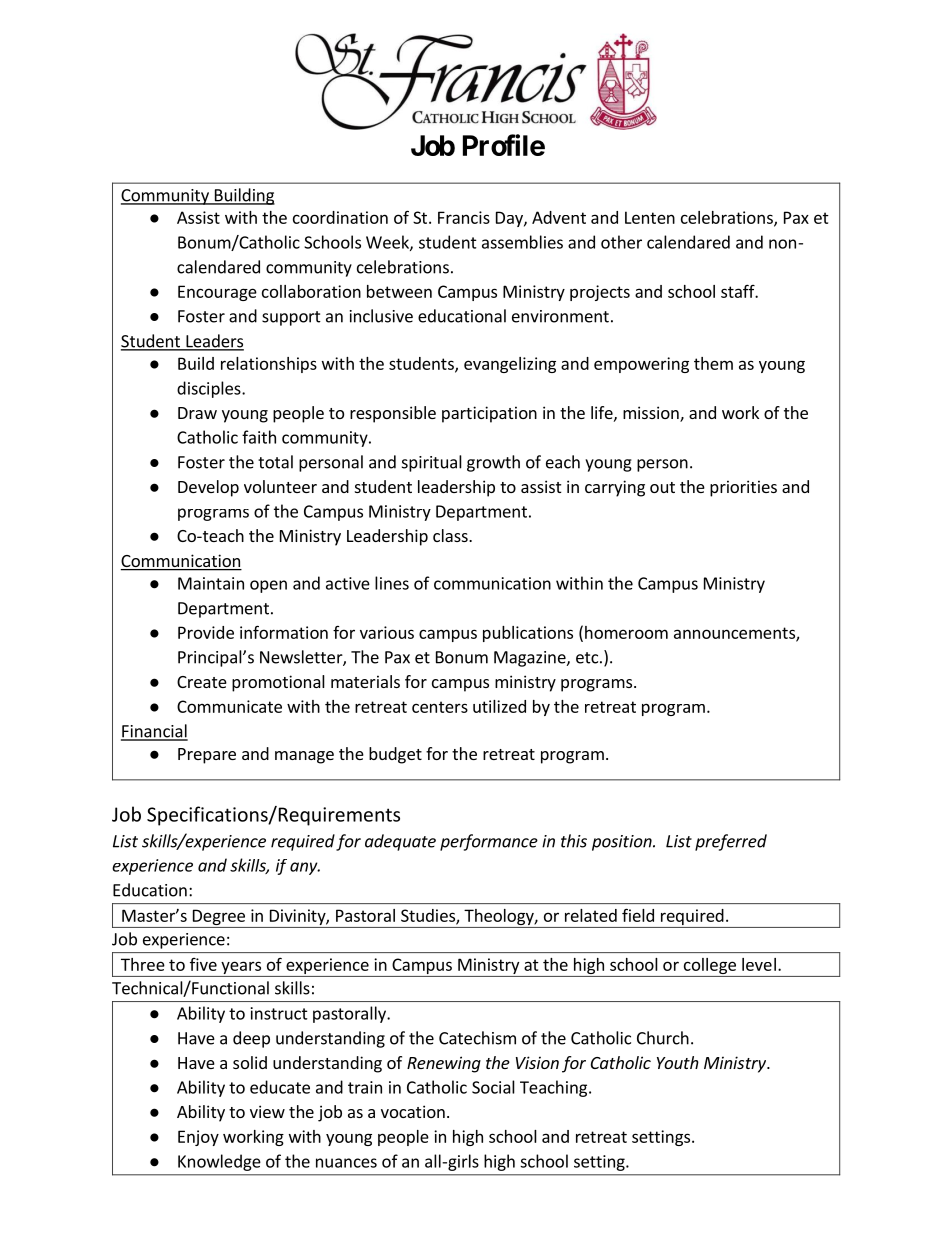 The height and width of the image is (1233, 952). What do you see at coordinates (650, 217) in the image?
I see `Lenten` at bounding box center [650, 217].
